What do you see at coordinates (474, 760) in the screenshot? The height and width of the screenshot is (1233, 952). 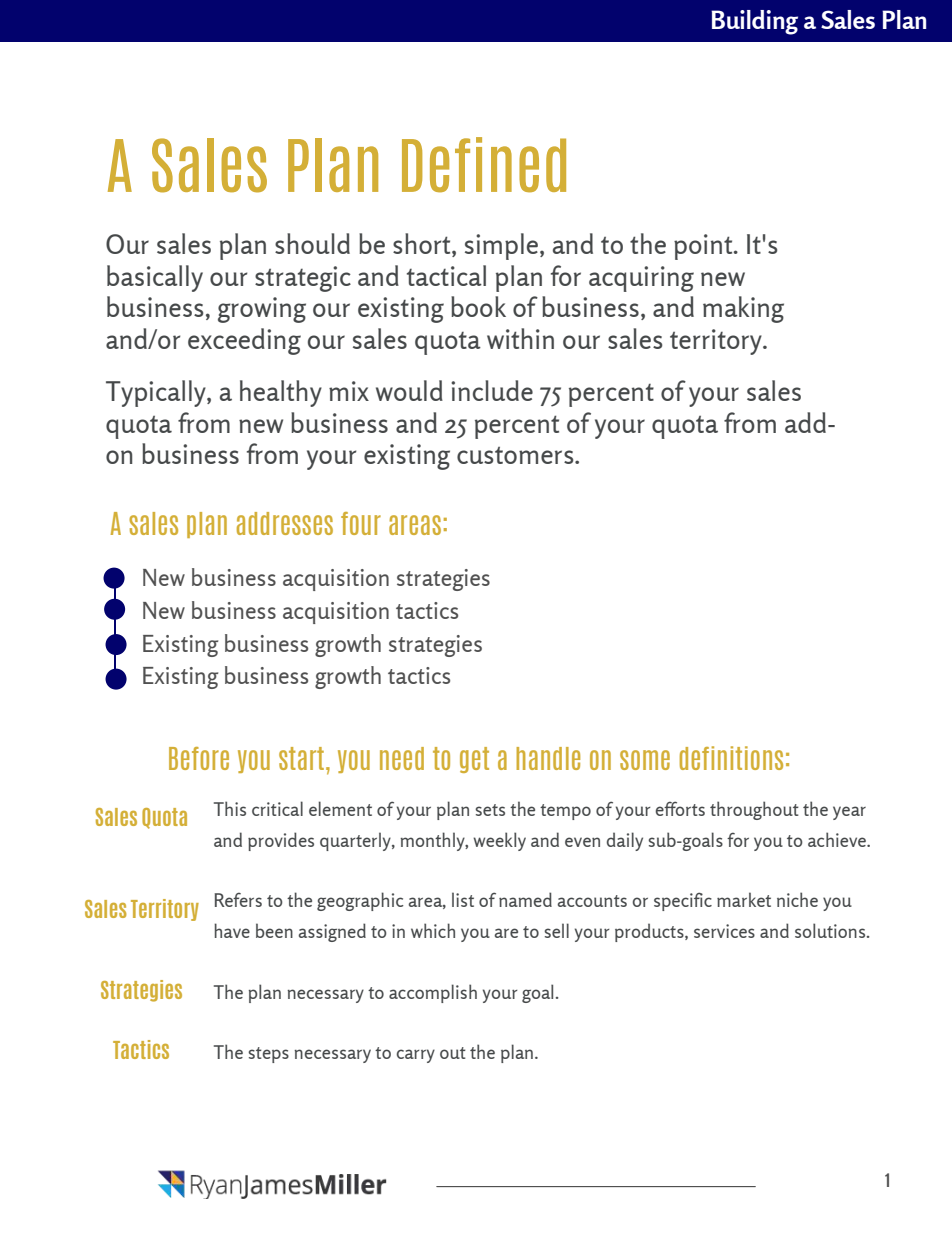 I see `get` at bounding box center [474, 760].
